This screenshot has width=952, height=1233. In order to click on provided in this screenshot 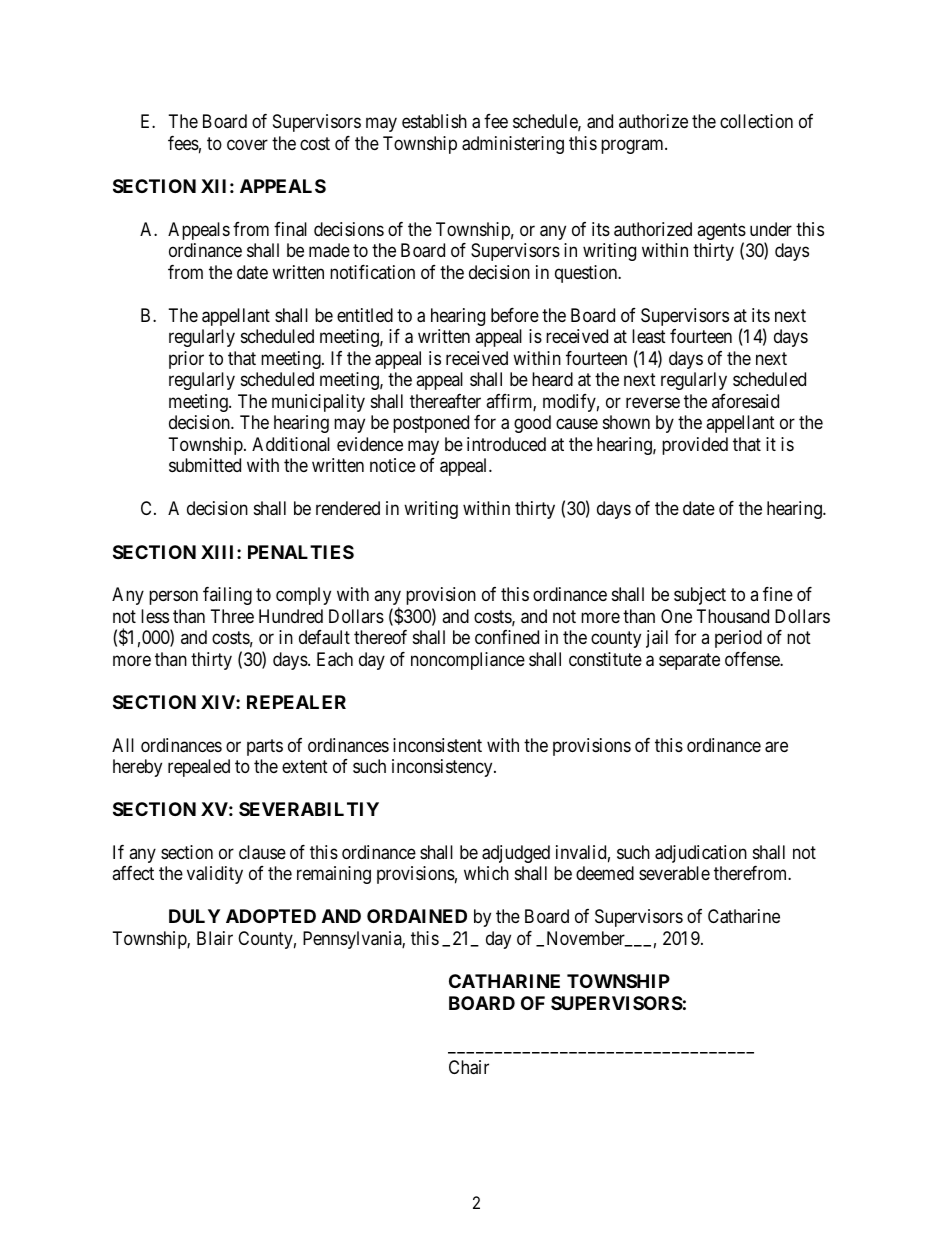, I will do `click(695, 446)`.
